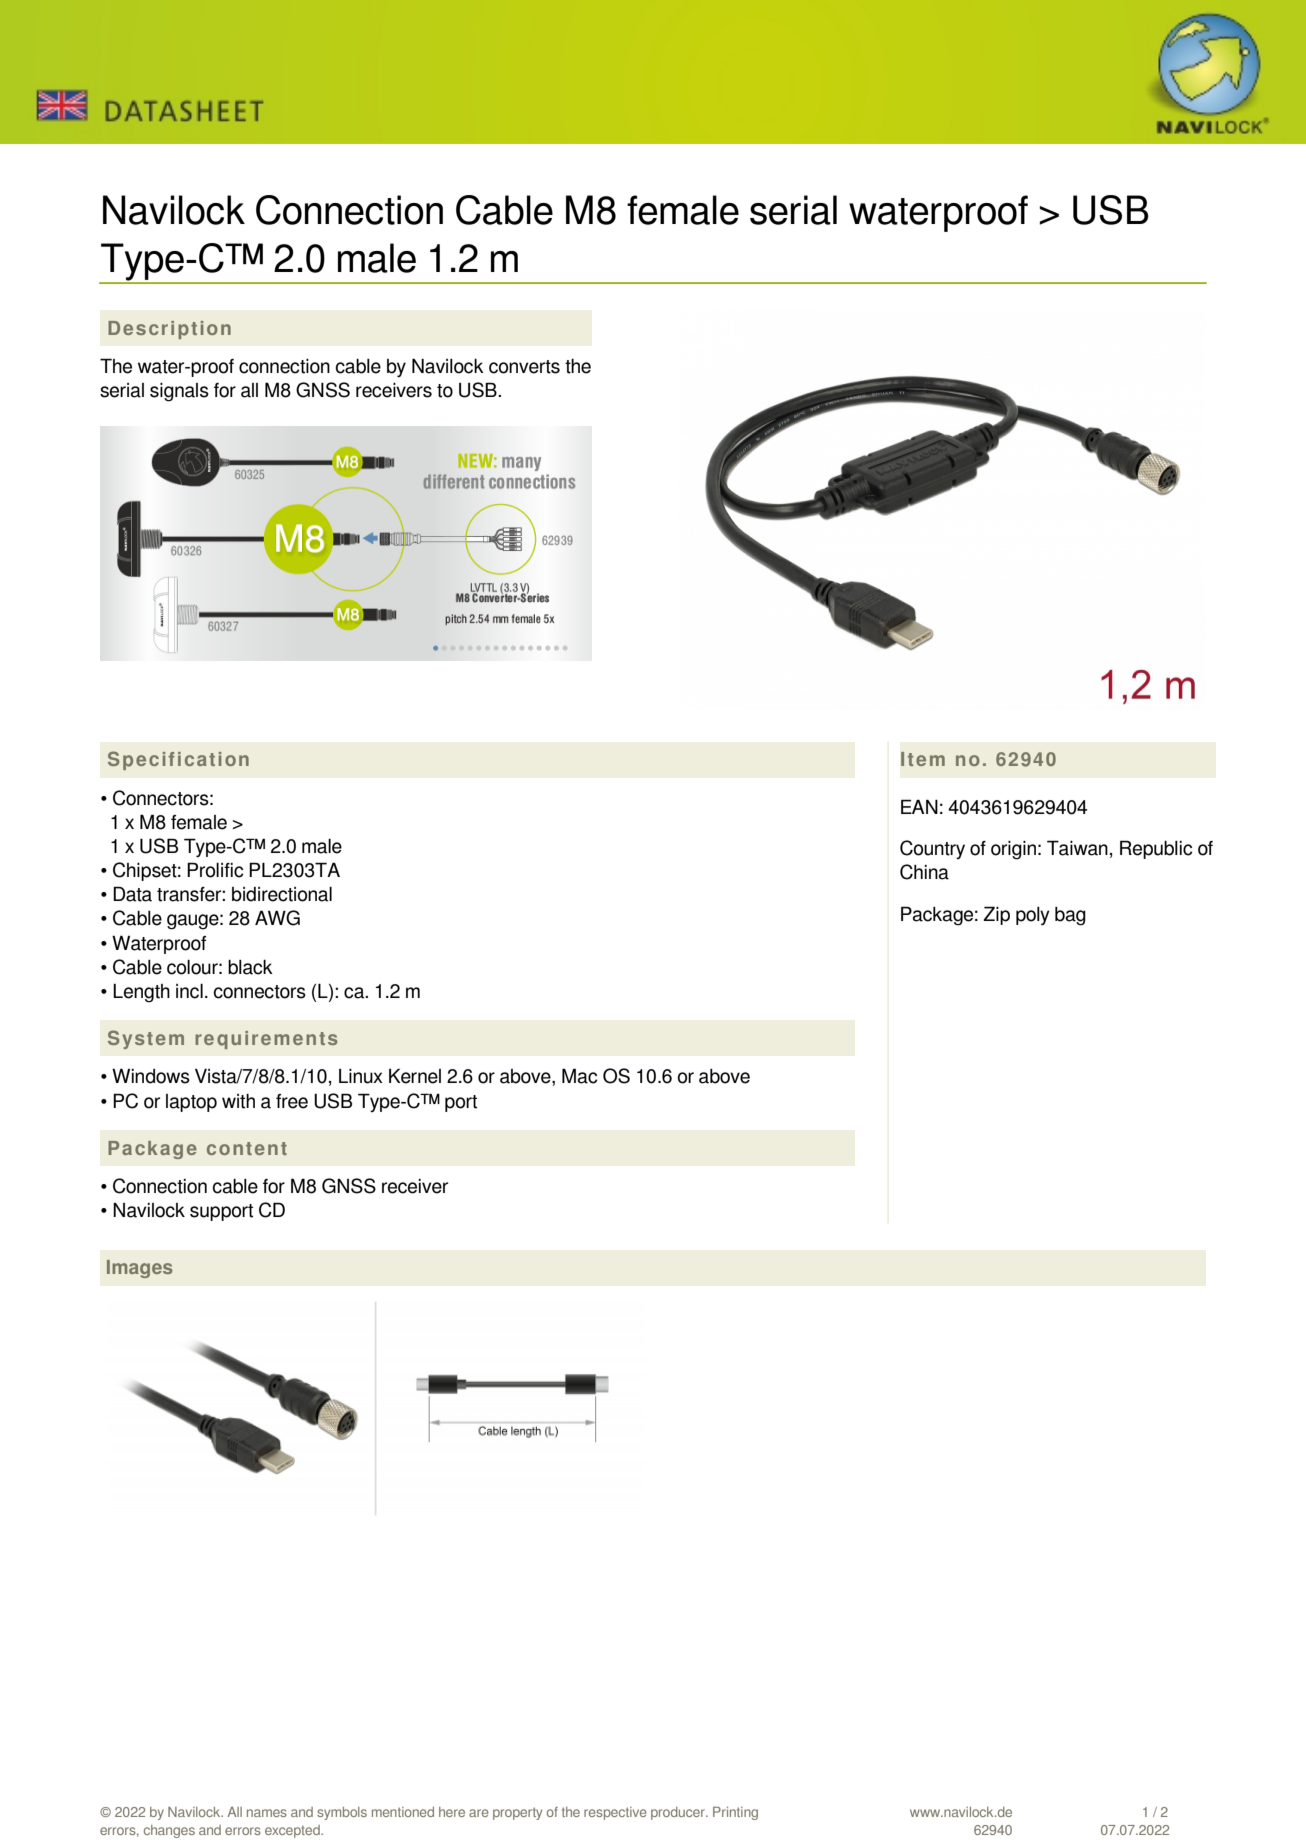  What do you see at coordinates (238, 1101) in the image?
I see `with` at bounding box center [238, 1101].
